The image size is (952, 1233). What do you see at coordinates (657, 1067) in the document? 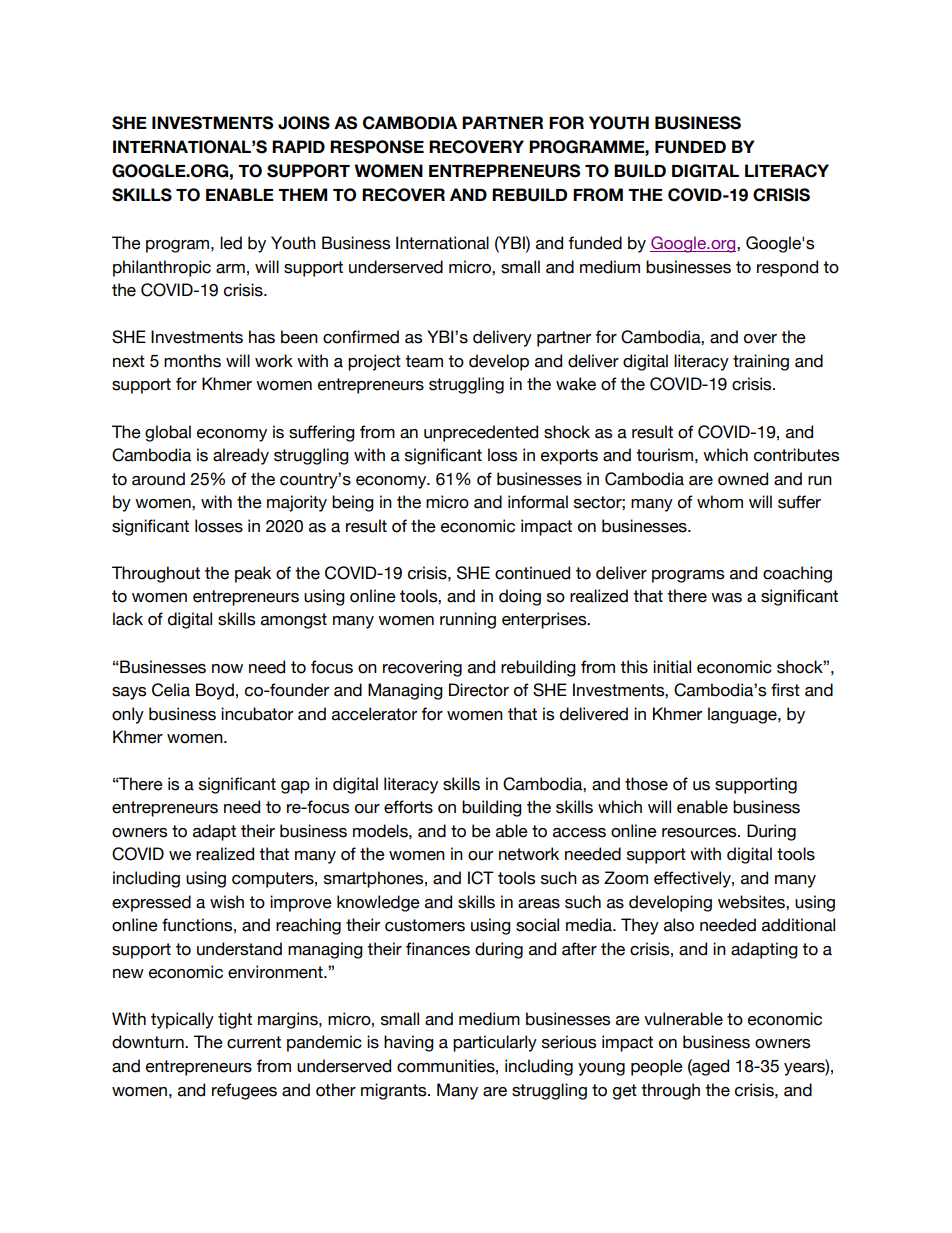
I see `people` at bounding box center [657, 1067].
